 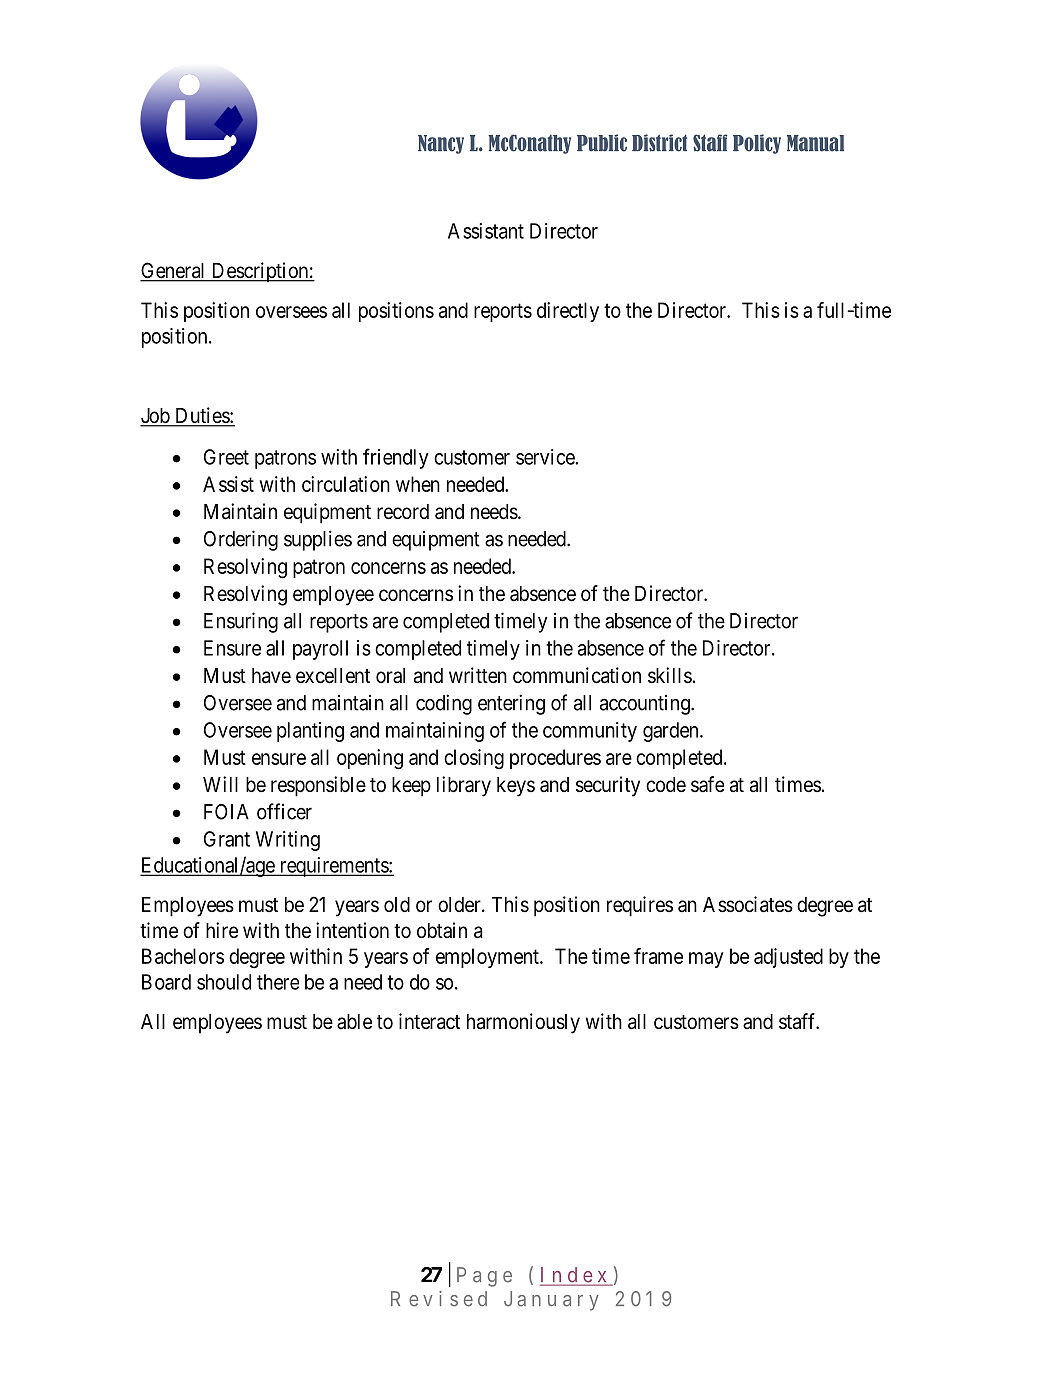 I want to click on General, so click(x=174, y=271).
